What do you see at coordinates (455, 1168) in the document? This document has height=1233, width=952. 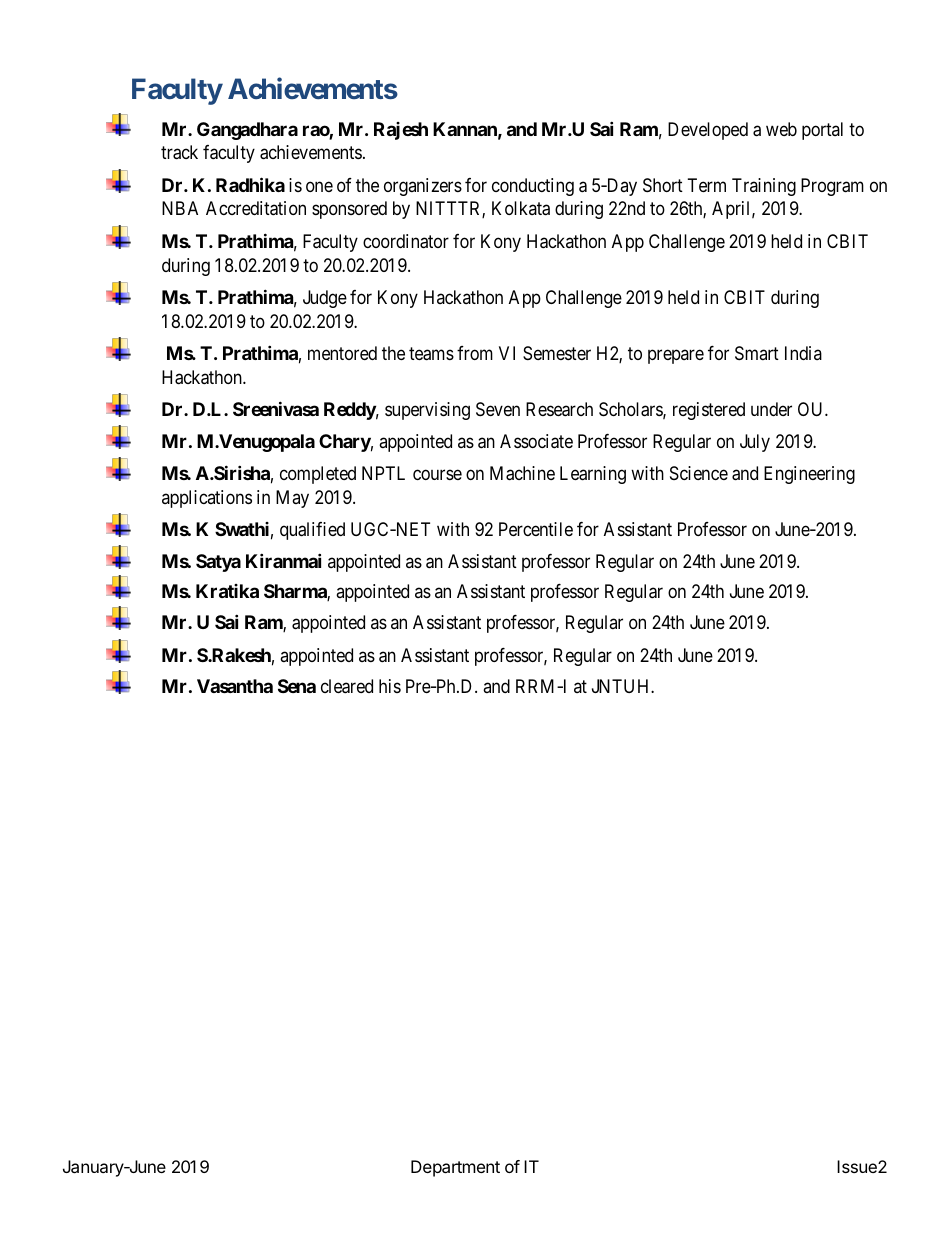 I see `Department` at bounding box center [455, 1168].
